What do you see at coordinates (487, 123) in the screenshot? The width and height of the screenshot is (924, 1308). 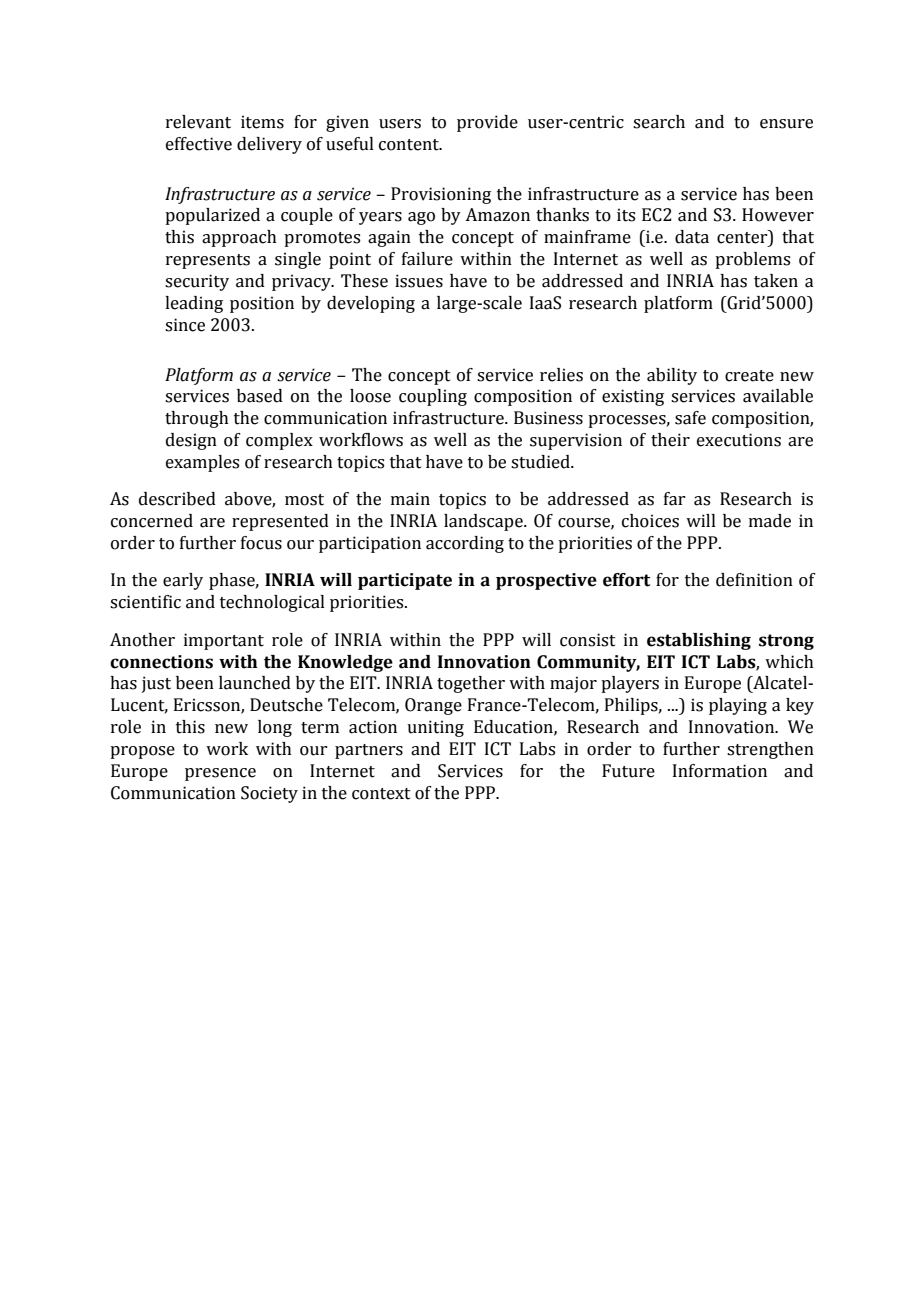 I see `provide` at bounding box center [487, 123].
